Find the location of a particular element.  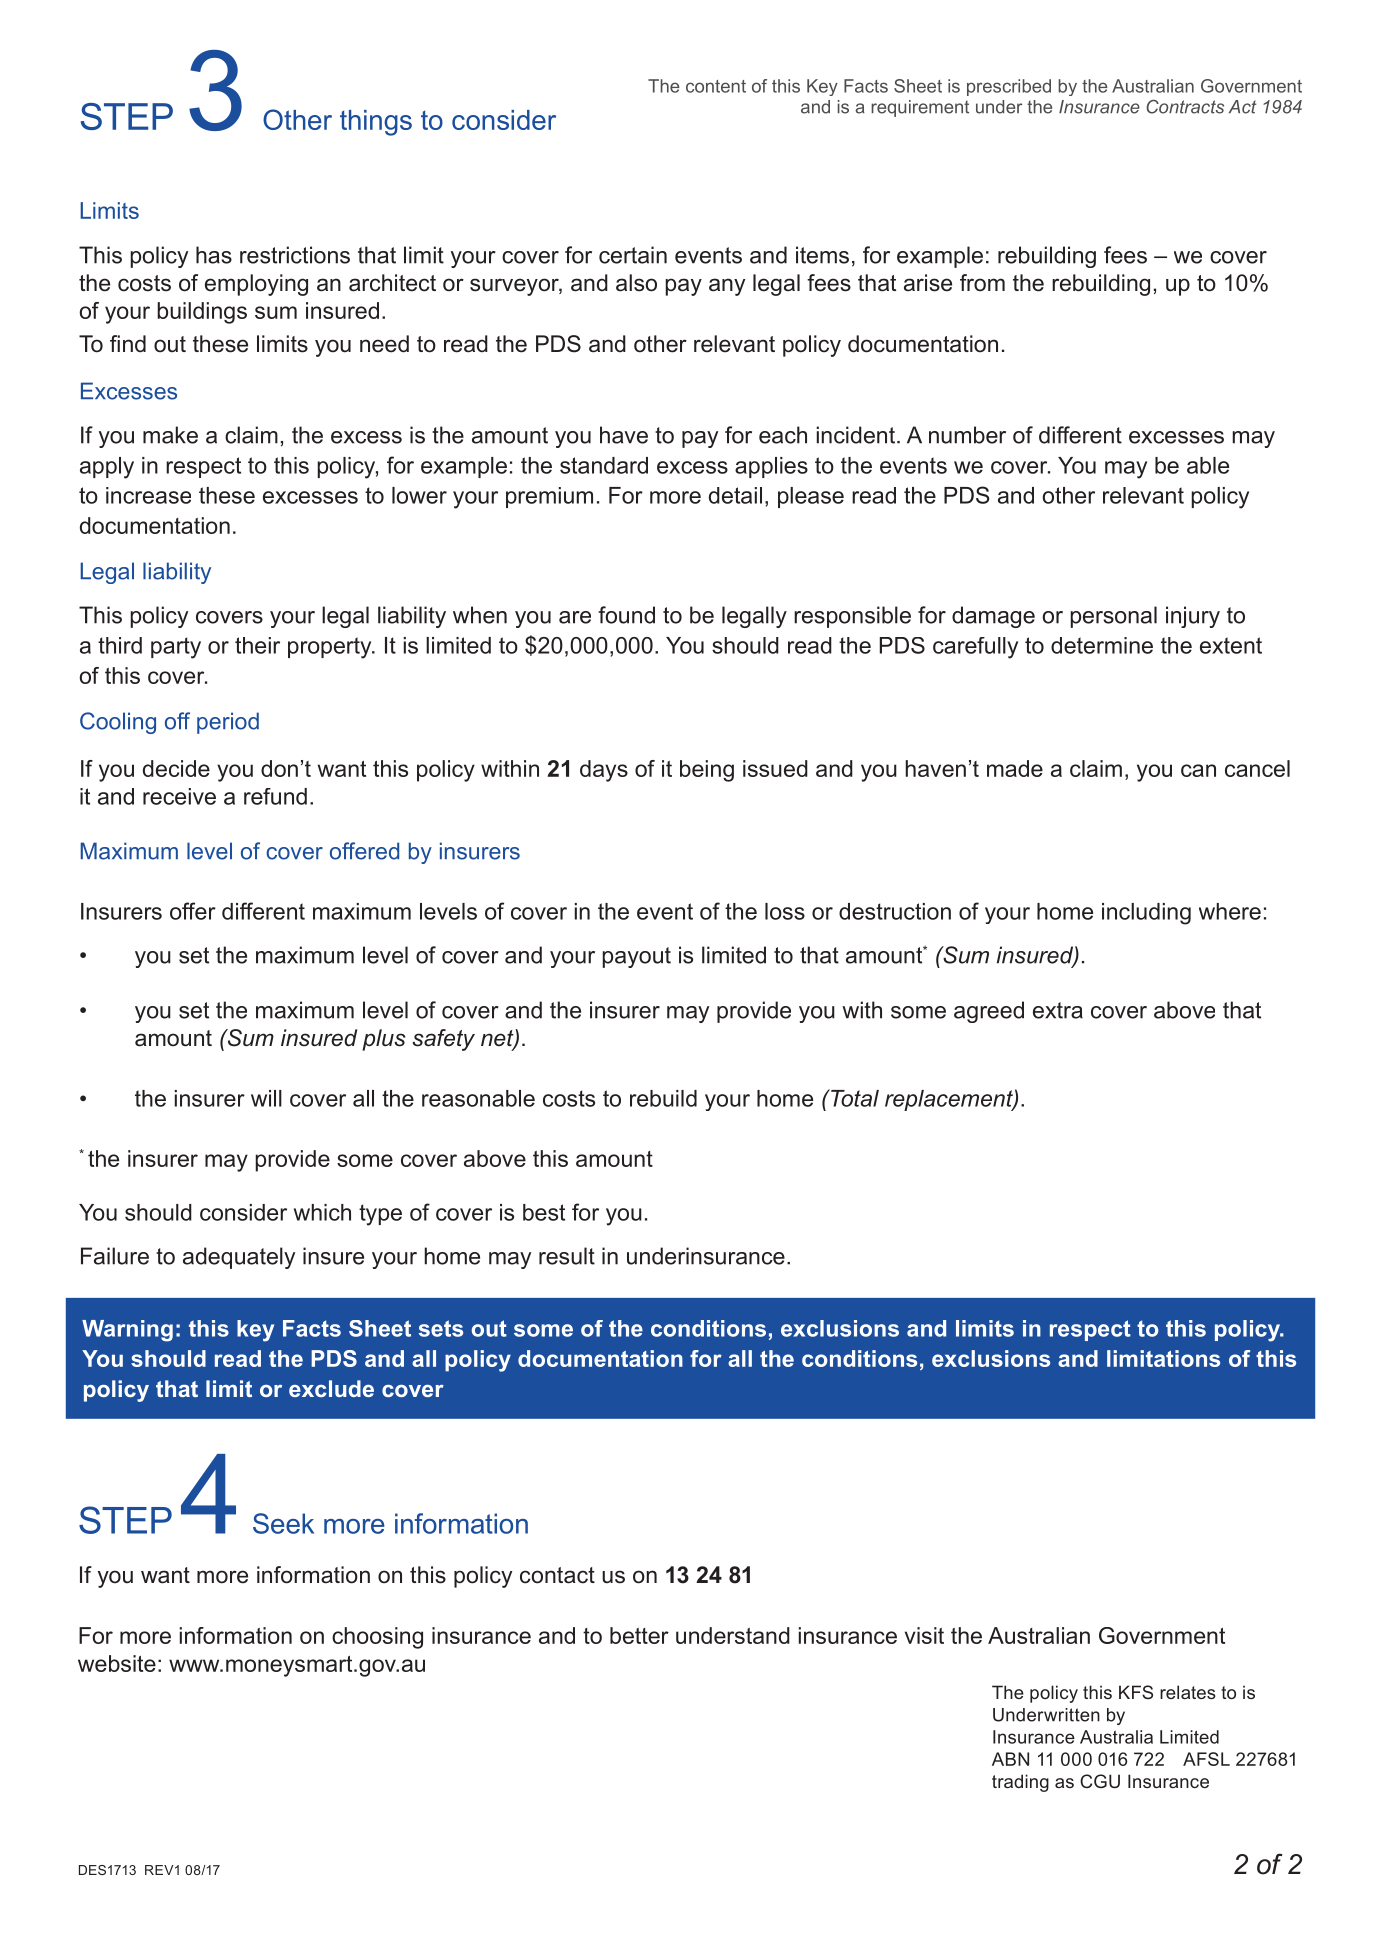

result is located at coordinates (567, 1256).
